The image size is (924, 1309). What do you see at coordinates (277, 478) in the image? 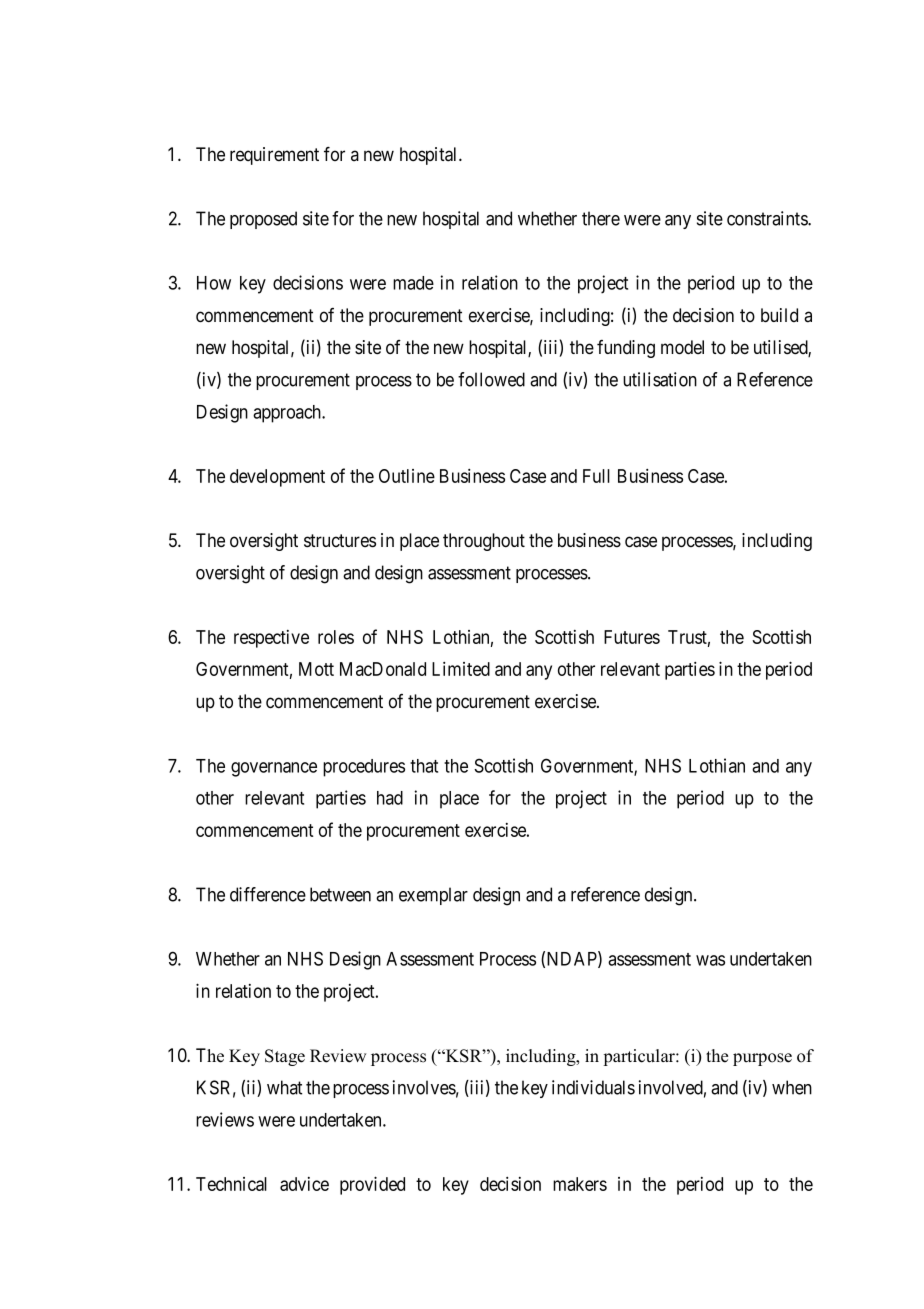
I see `development` at bounding box center [277, 478].
